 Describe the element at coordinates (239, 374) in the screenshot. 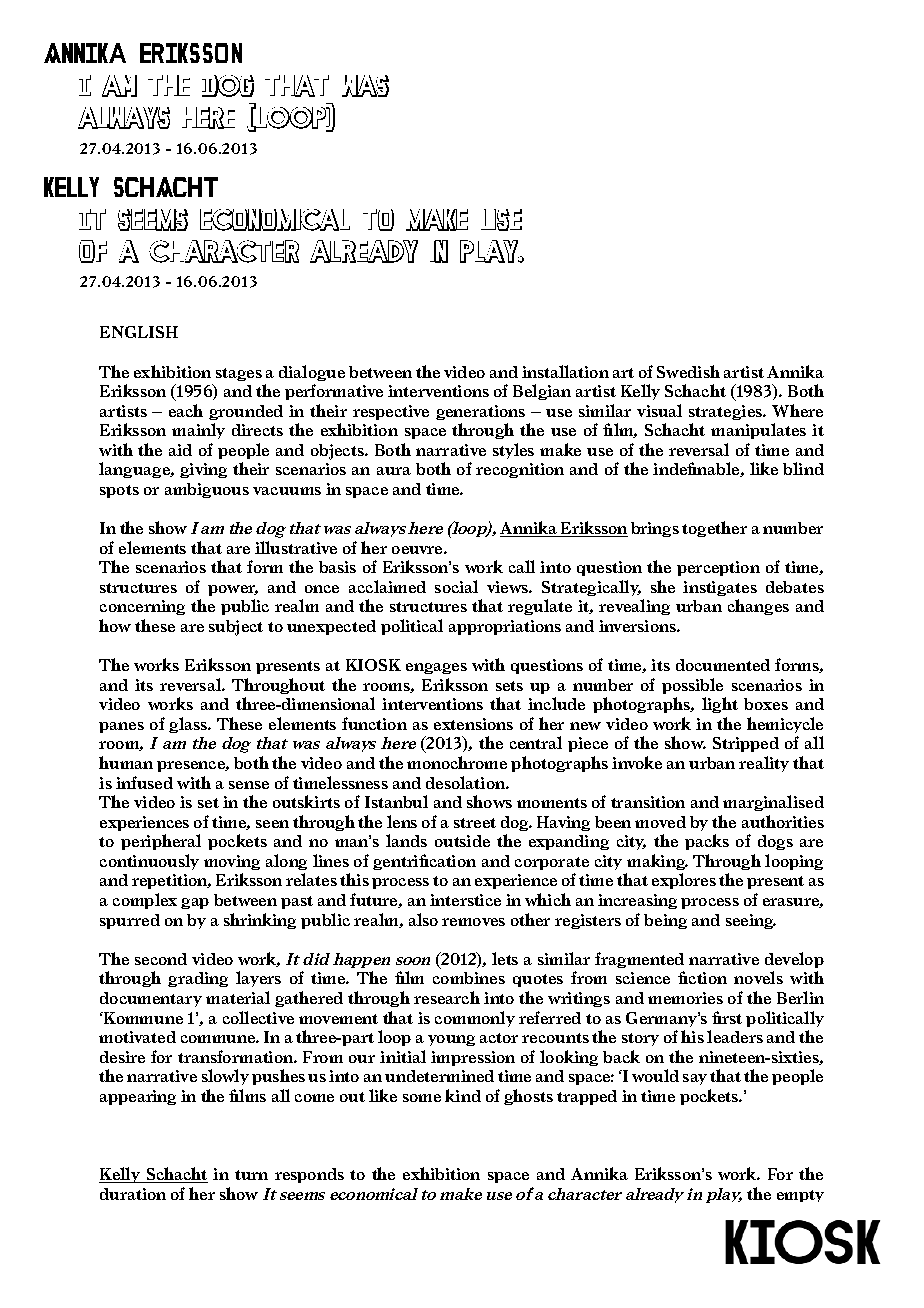

I see `stages` at that location.
